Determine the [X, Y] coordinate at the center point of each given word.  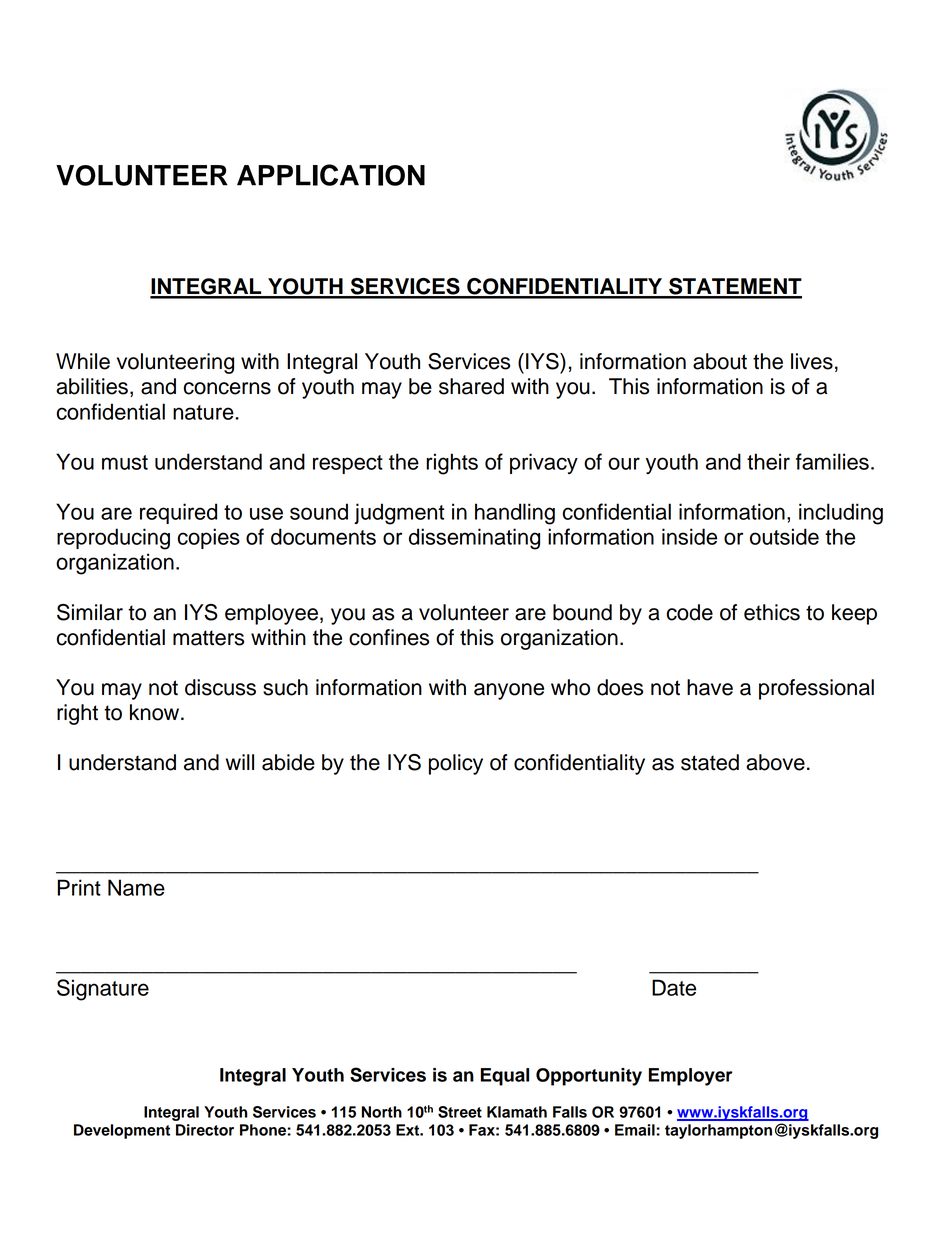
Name [136, 887]
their [768, 461]
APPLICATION [331, 175]
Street [460, 1112]
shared [471, 386]
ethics [772, 612]
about [720, 361]
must [125, 462]
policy [456, 764]
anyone [509, 691]
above [775, 762]
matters [208, 638]
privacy [544, 463]
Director [205, 1130]
